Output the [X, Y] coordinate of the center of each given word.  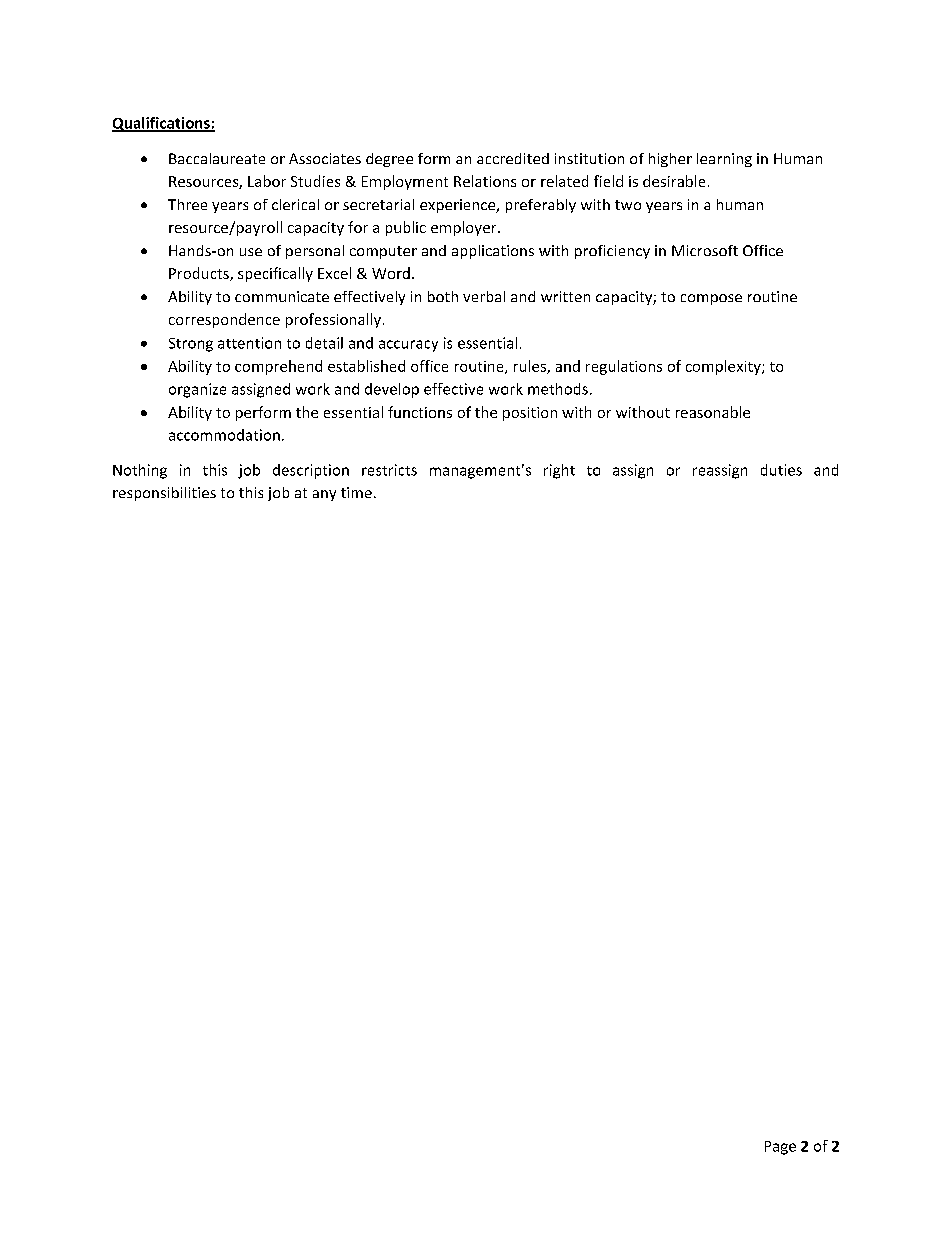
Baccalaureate [217, 158]
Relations [485, 181]
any [324, 495]
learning [724, 160]
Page [780, 1148]
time [356, 492]
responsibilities [164, 494]
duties [781, 470]
